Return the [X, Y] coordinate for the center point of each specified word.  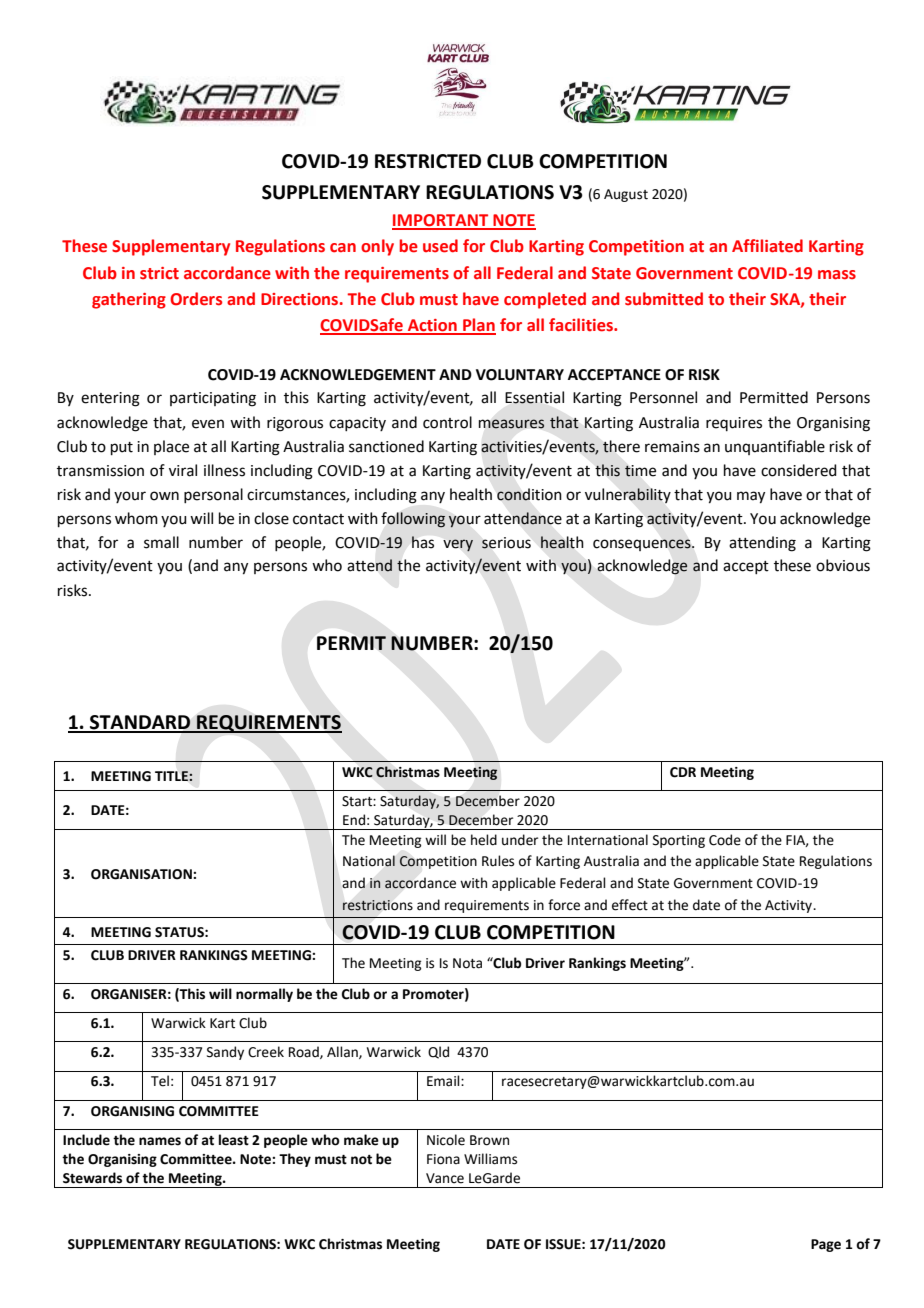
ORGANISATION [142, 874]
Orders [196, 299]
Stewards [92, 1178]
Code [725, 840]
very [458, 545]
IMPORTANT [441, 221]
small [161, 542]
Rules [498, 861]
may [751, 497]
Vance [445, 1178]
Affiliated [767, 246]
